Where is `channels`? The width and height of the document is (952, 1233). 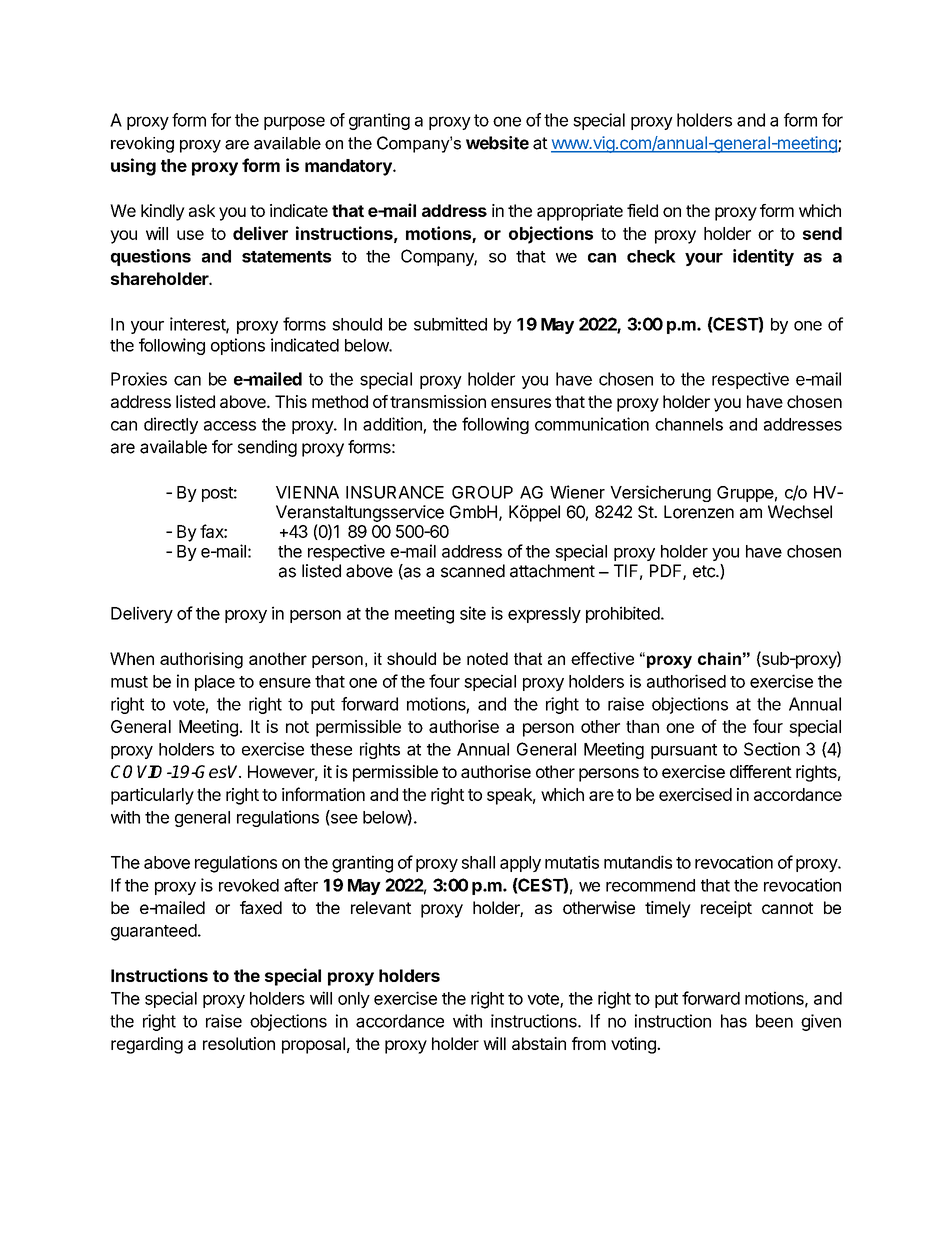
channels is located at coordinates (689, 424).
